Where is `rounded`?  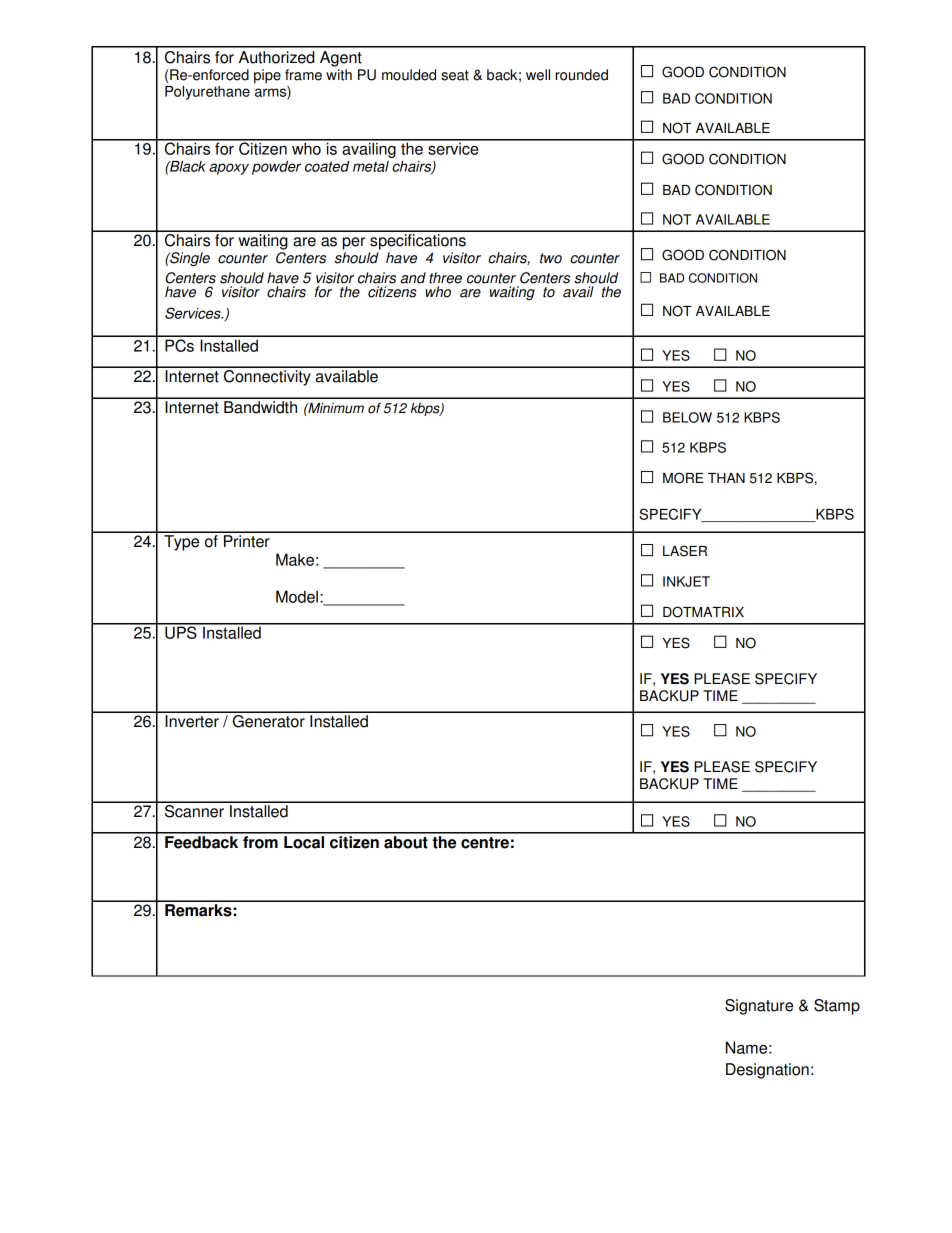 rounded is located at coordinates (582, 75).
